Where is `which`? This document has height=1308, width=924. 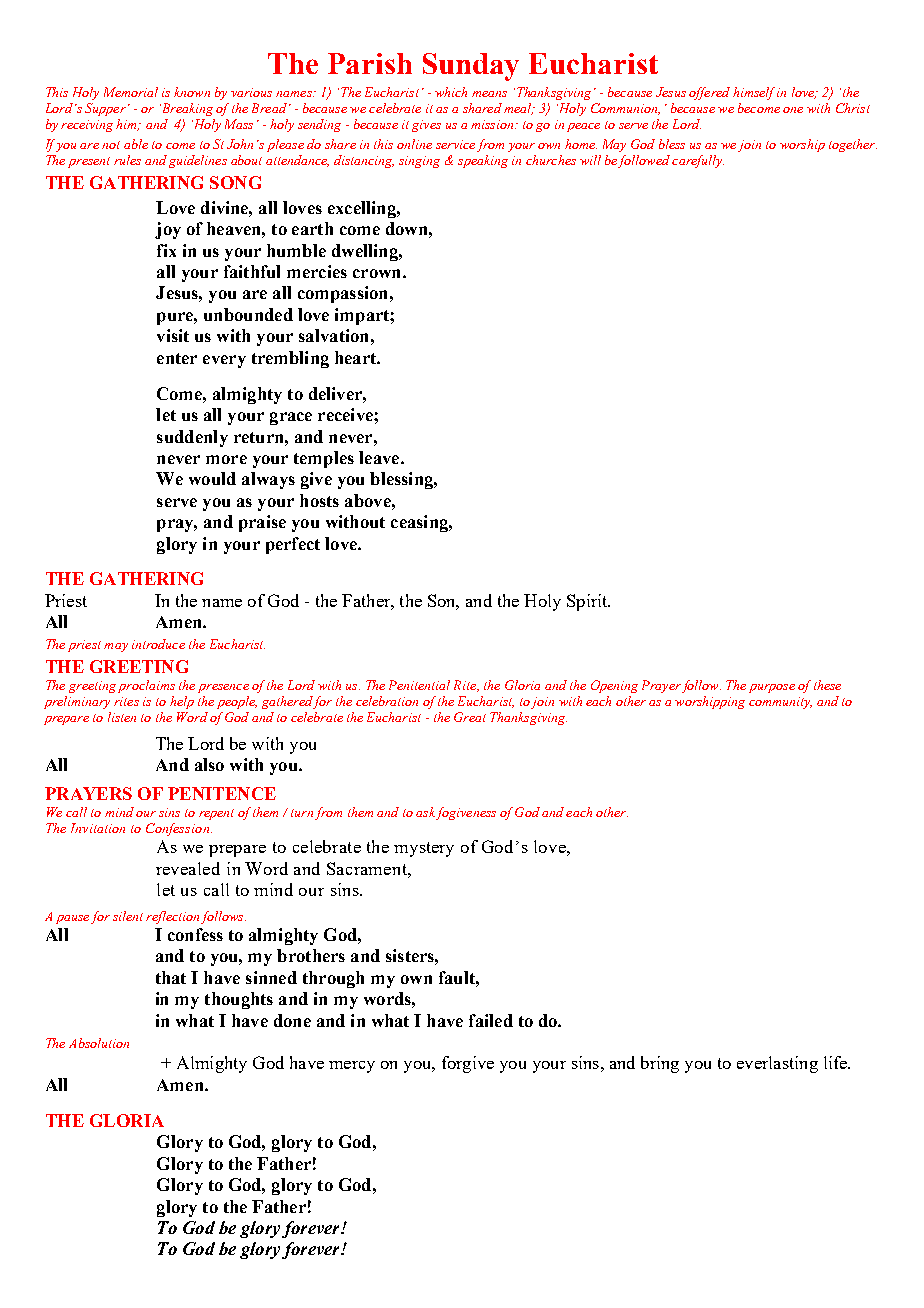 which is located at coordinates (451, 92).
